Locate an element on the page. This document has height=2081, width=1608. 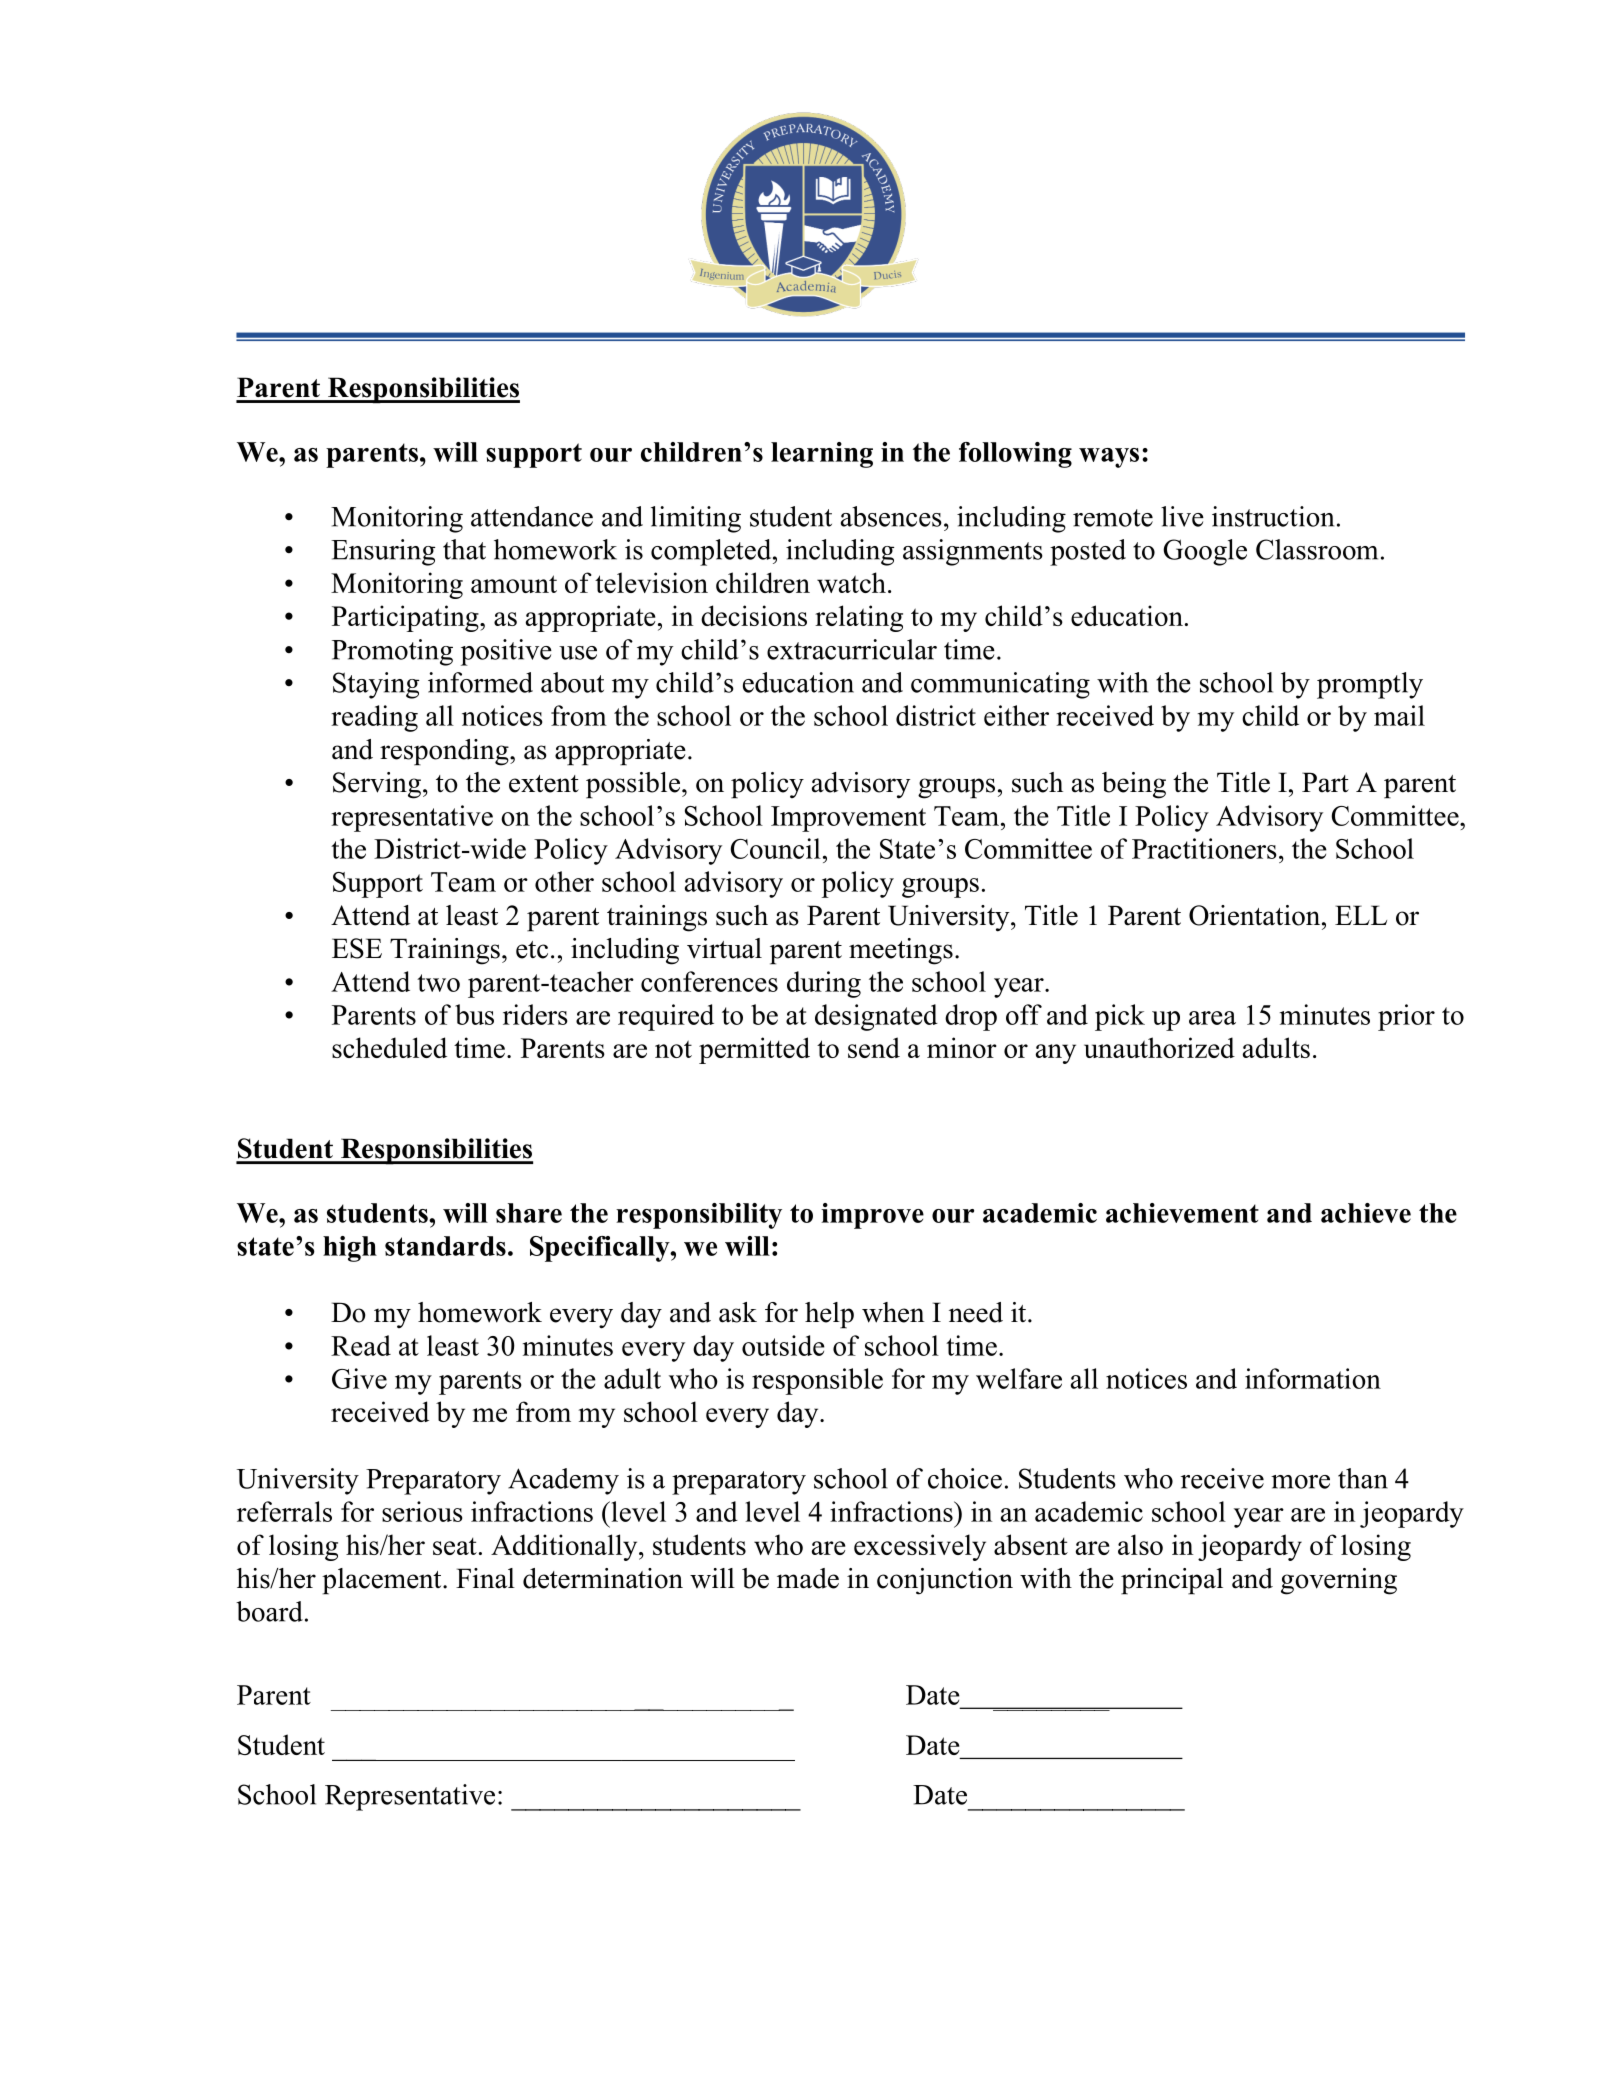
instruction is located at coordinates (1273, 516).
